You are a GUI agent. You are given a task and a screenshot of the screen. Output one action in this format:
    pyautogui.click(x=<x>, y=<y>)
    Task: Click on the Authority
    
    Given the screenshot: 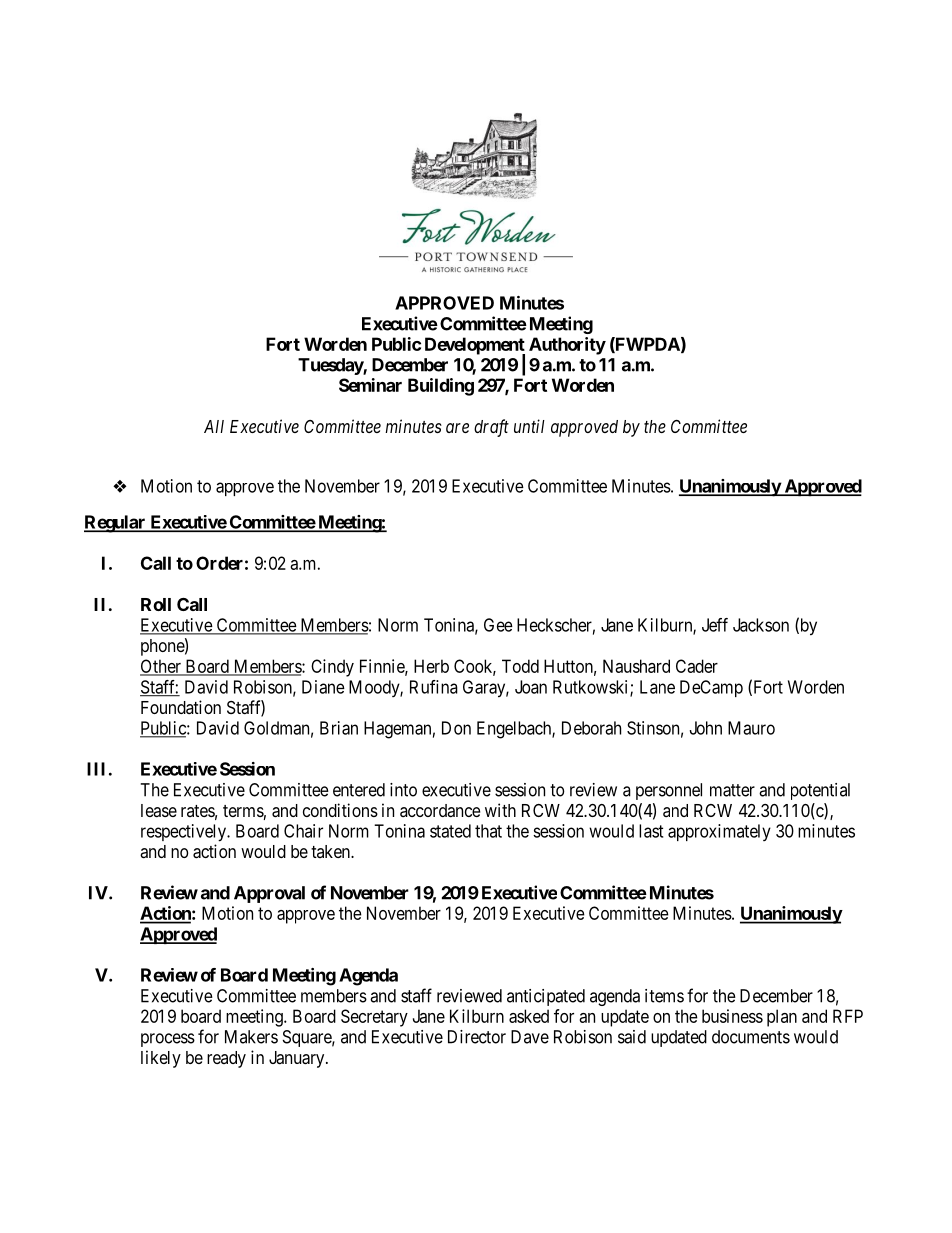 What is the action you would take?
    pyautogui.click(x=567, y=346)
